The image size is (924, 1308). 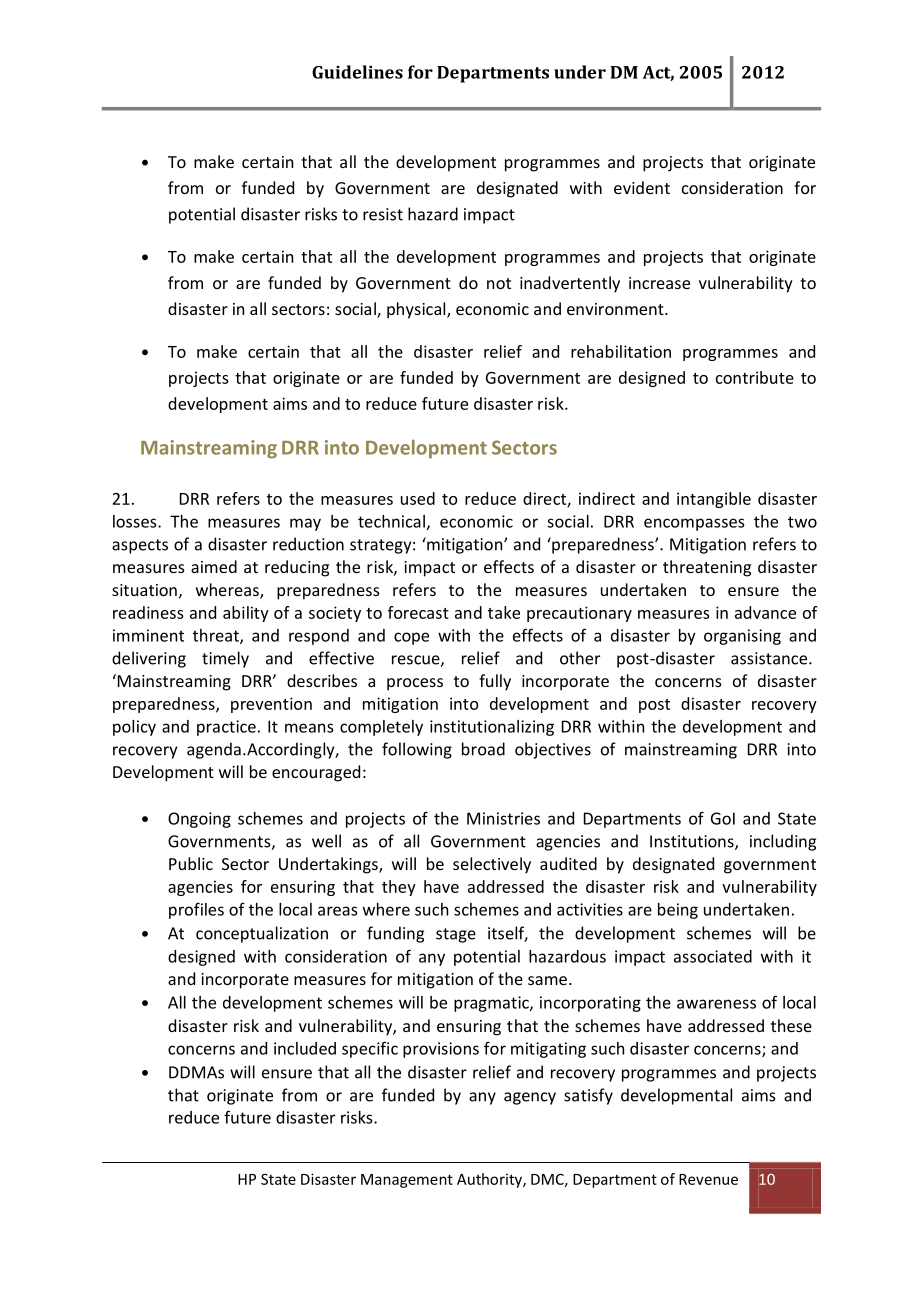 I want to click on evident, so click(x=642, y=187).
